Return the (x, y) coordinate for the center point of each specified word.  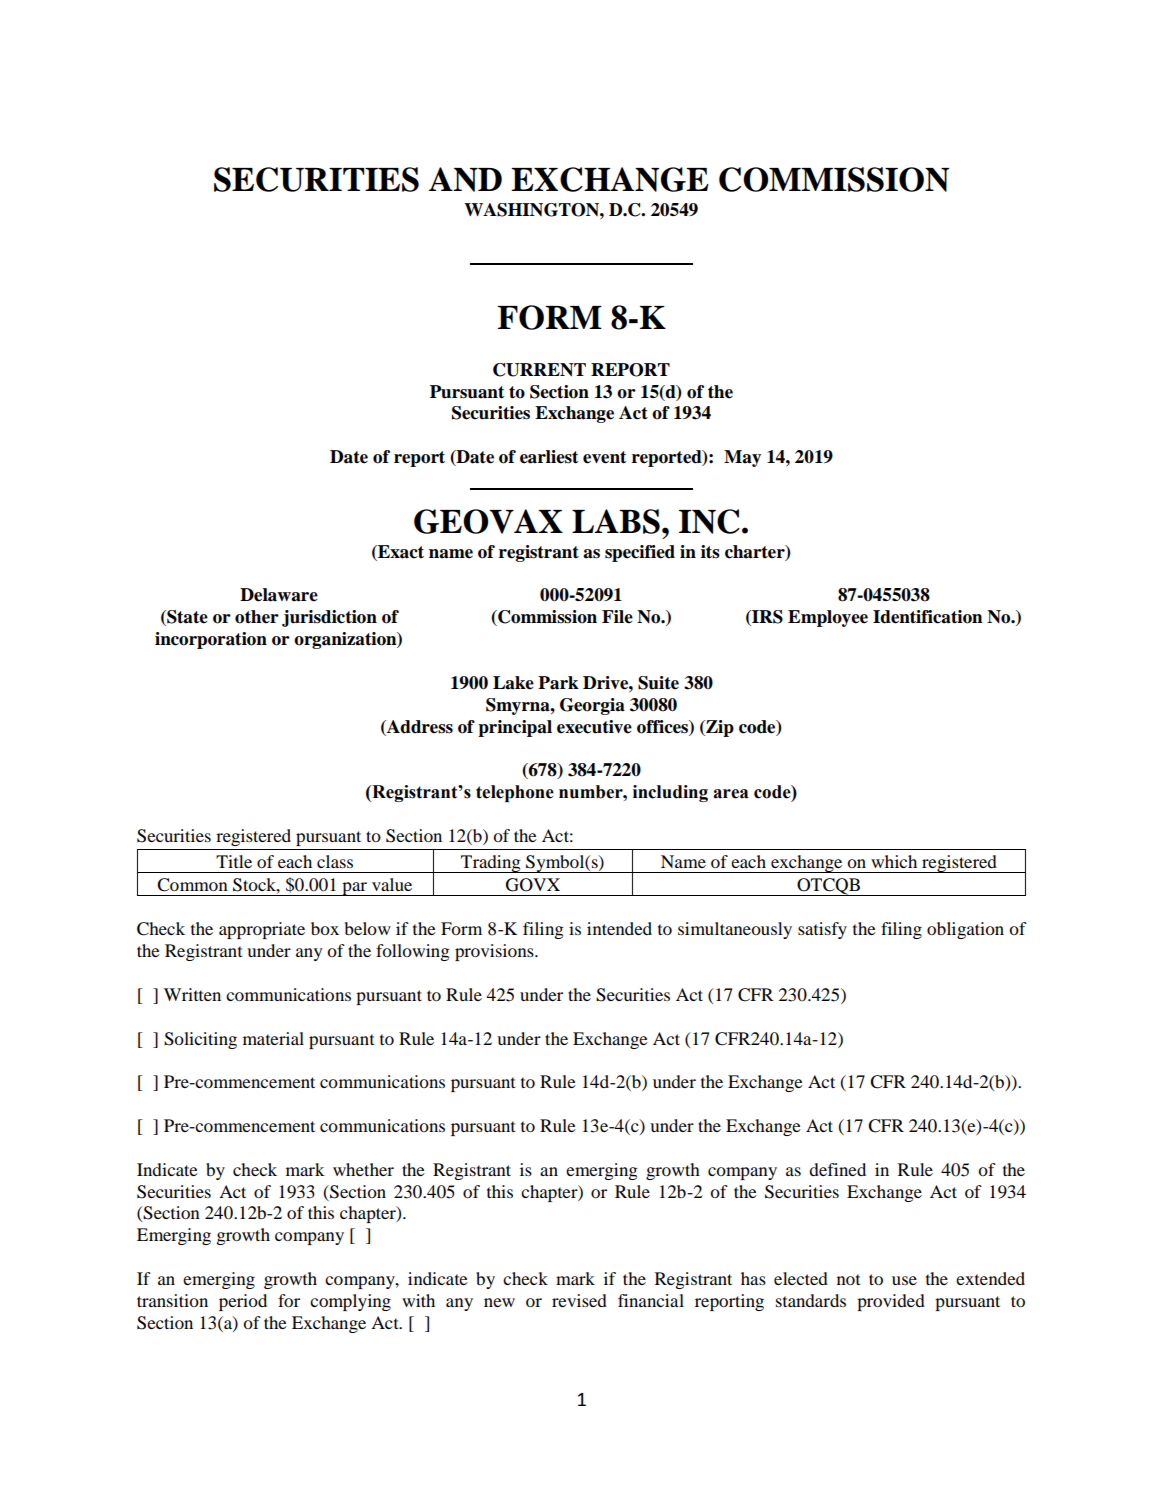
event (604, 457)
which (894, 861)
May (742, 458)
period (243, 1302)
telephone (515, 793)
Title (234, 861)
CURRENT (539, 370)
